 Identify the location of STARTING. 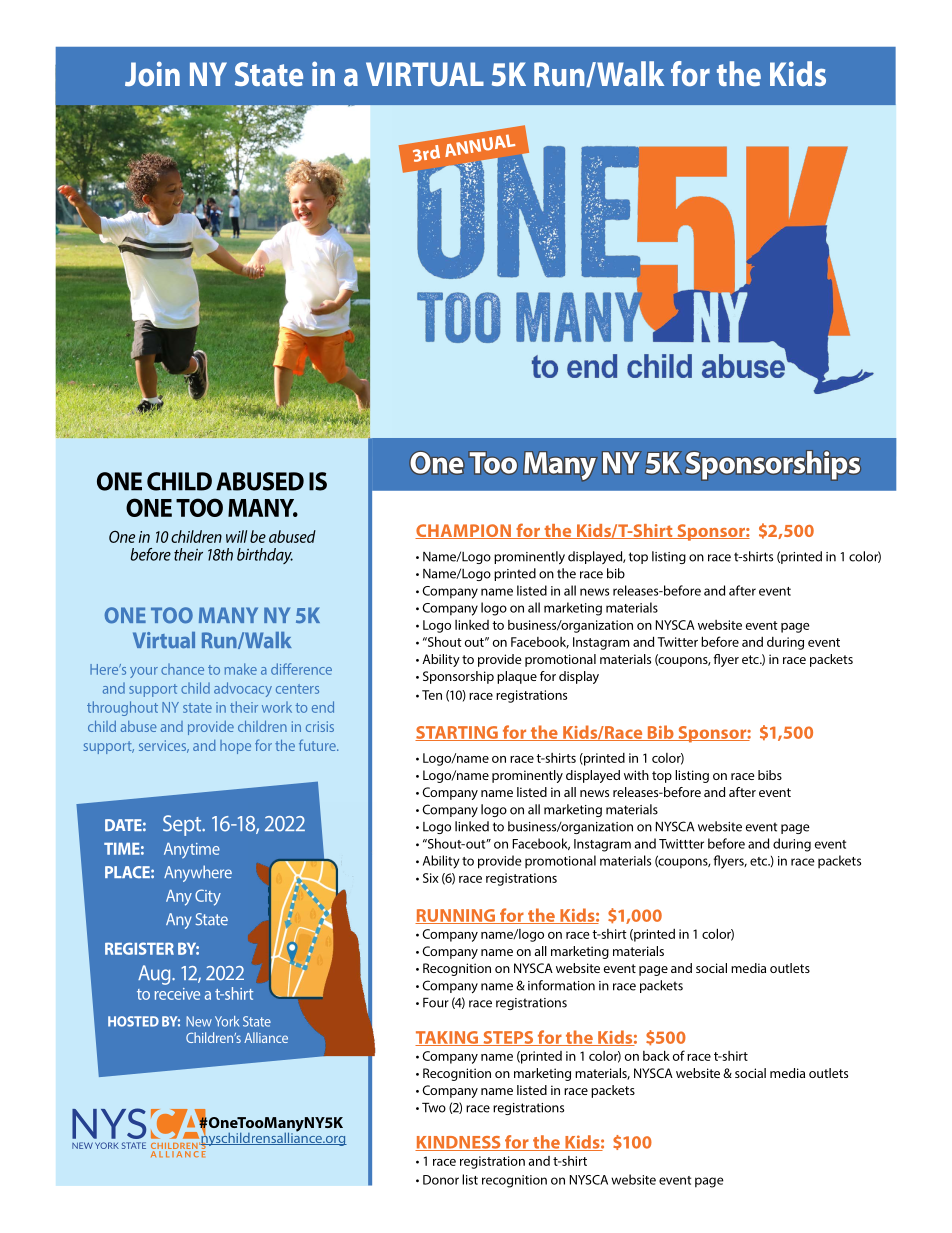
(457, 733).
